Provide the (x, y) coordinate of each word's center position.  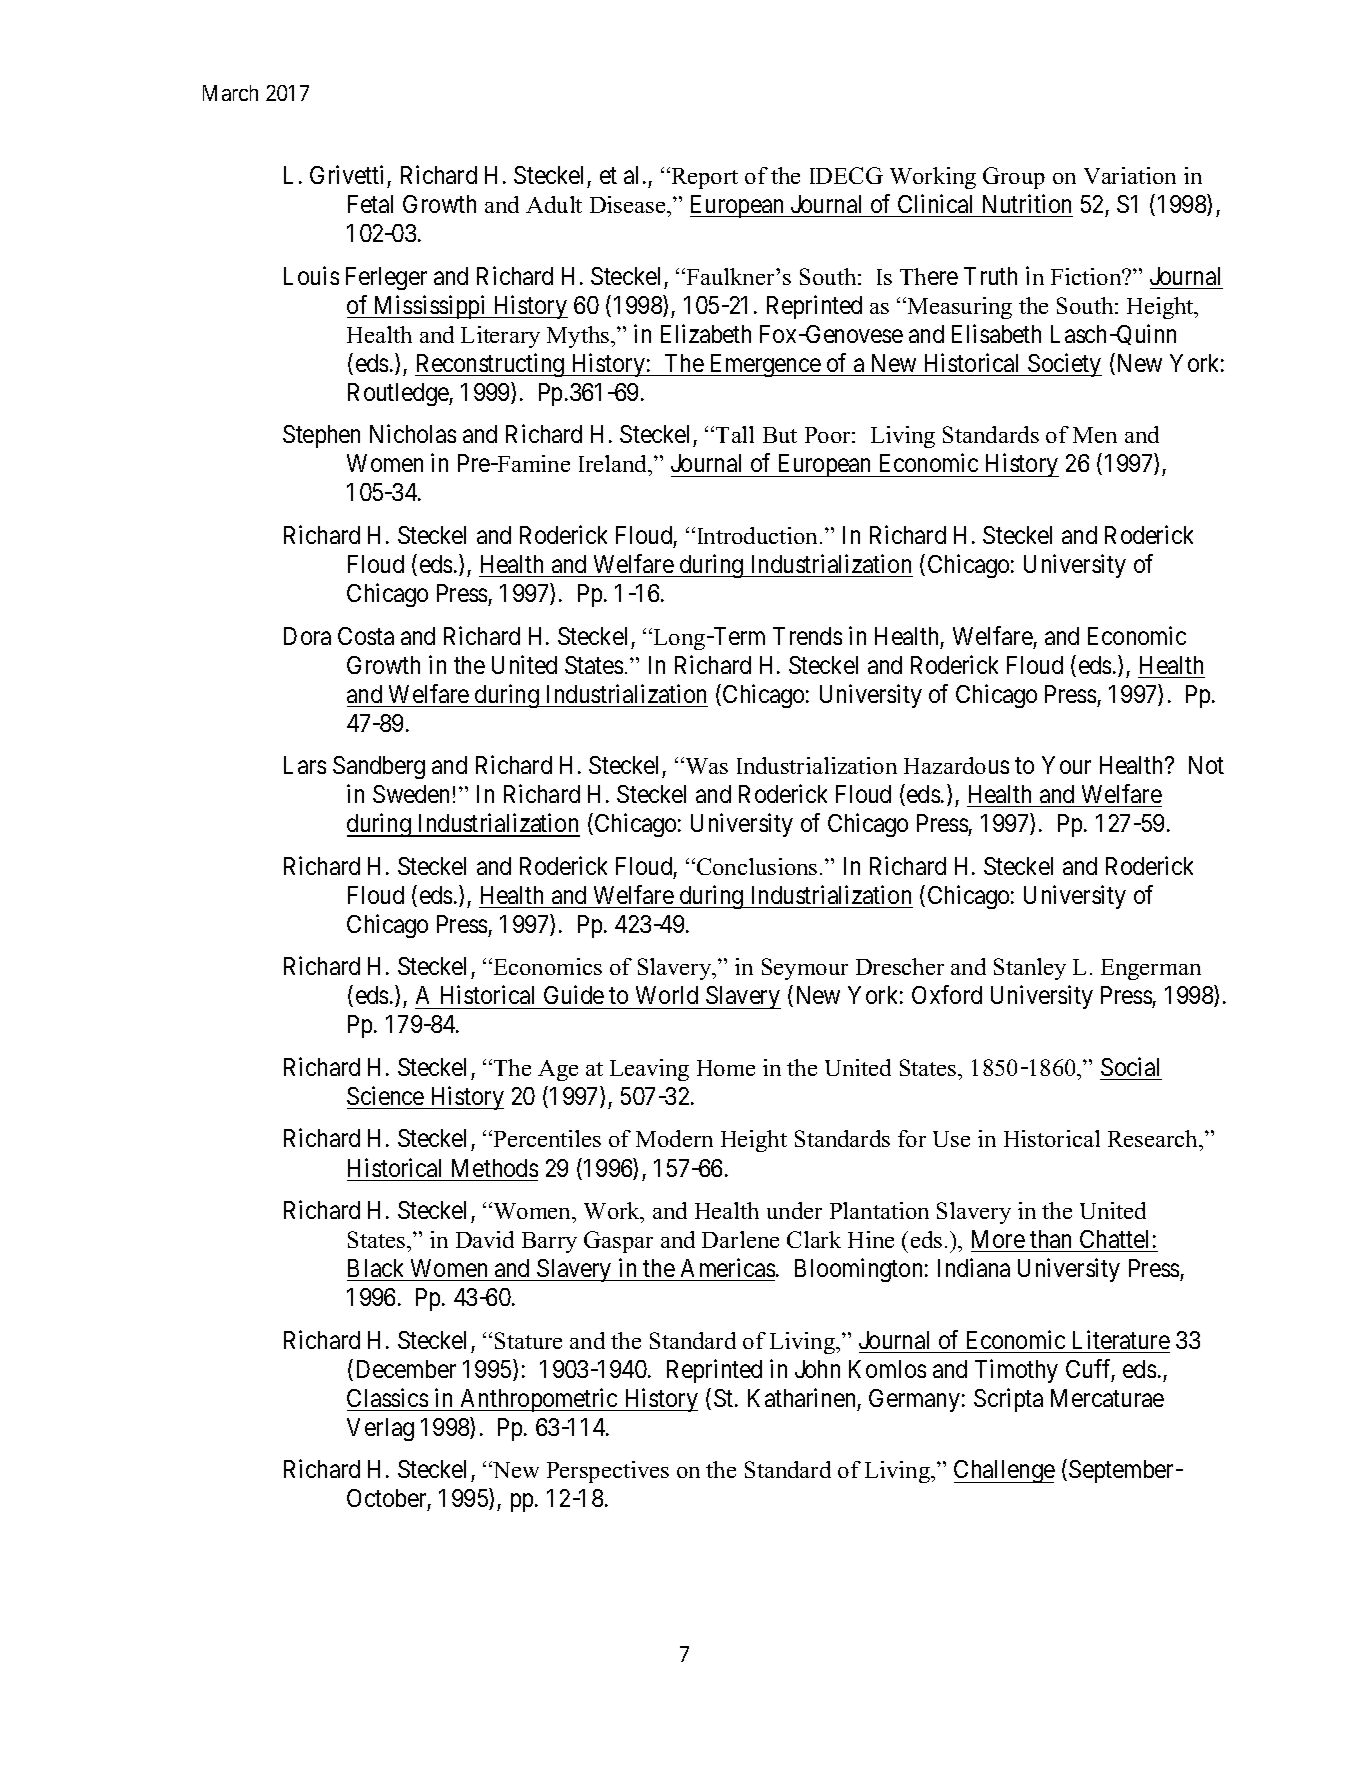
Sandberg (379, 767)
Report (703, 178)
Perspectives (608, 1472)
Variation (1130, 175)
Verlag (380, 1429)
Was (705, 765)
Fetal (370, 204)
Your (1066, 765)
